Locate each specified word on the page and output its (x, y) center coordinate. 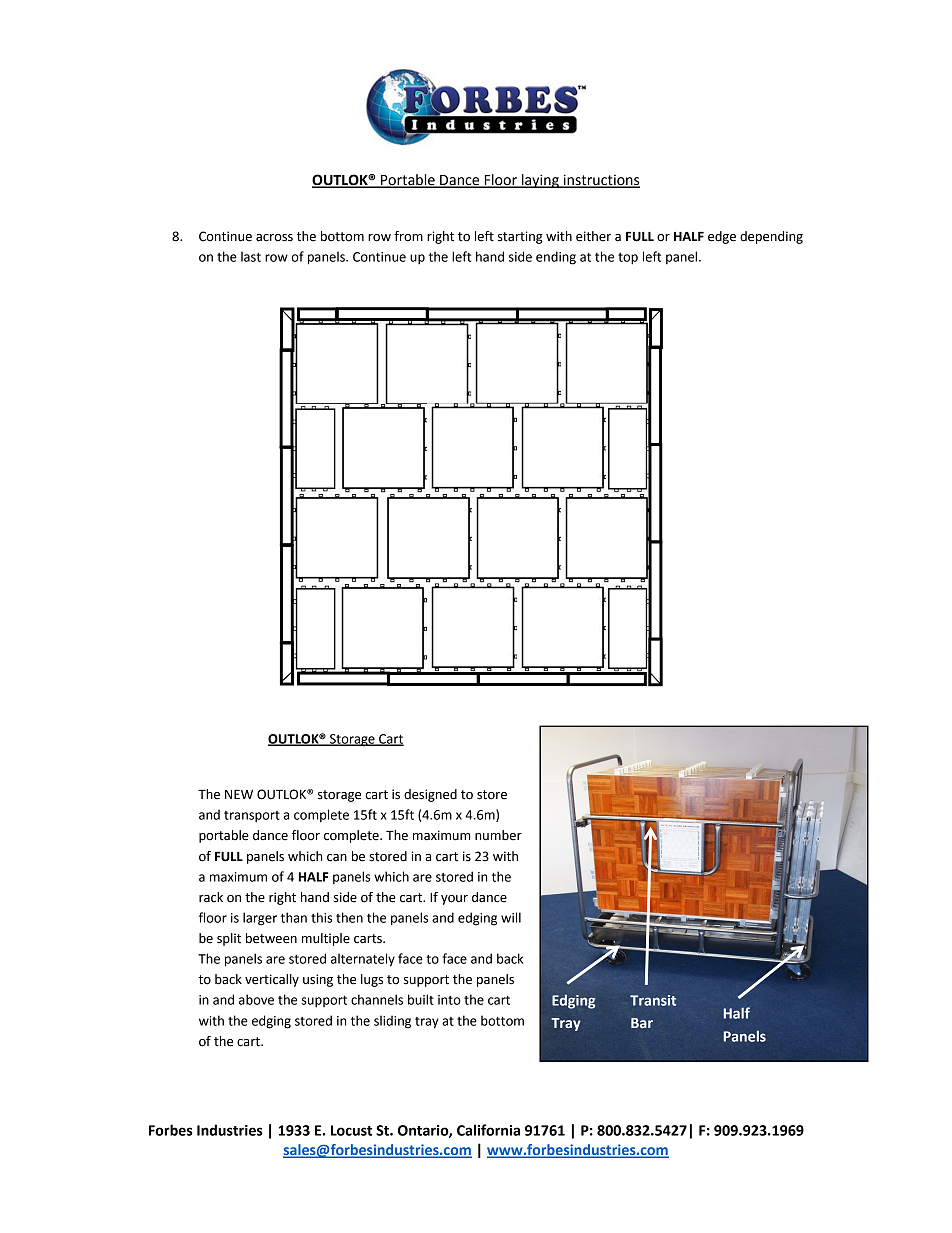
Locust (351, 1130)
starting (520, 237)
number (498, 835)
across (274, 238)
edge (722, 237)
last (251, 256)
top (628, 259)
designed (430, 795)
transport (252, 816)
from (408, 236)
